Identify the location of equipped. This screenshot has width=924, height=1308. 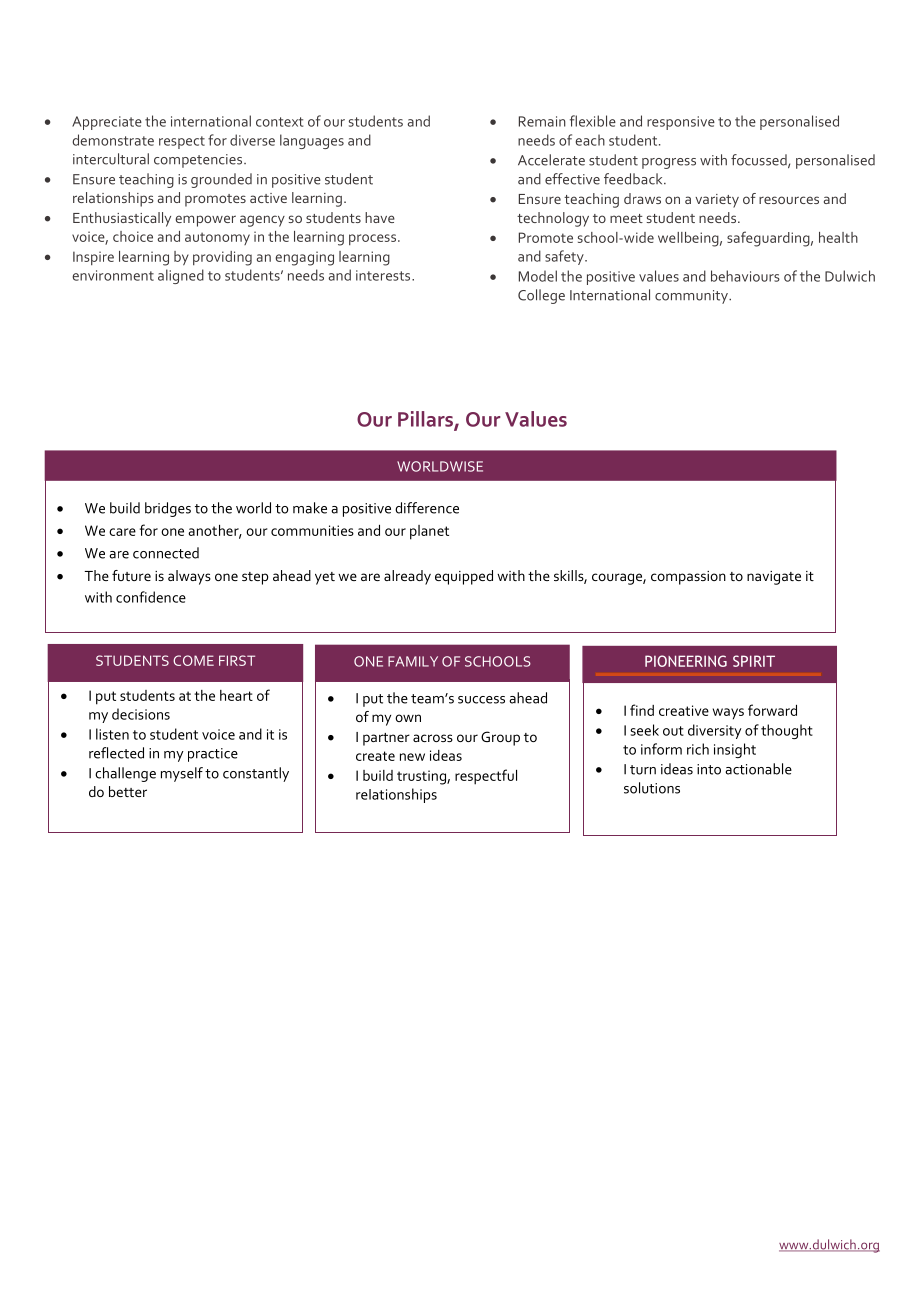
(464, 577).
